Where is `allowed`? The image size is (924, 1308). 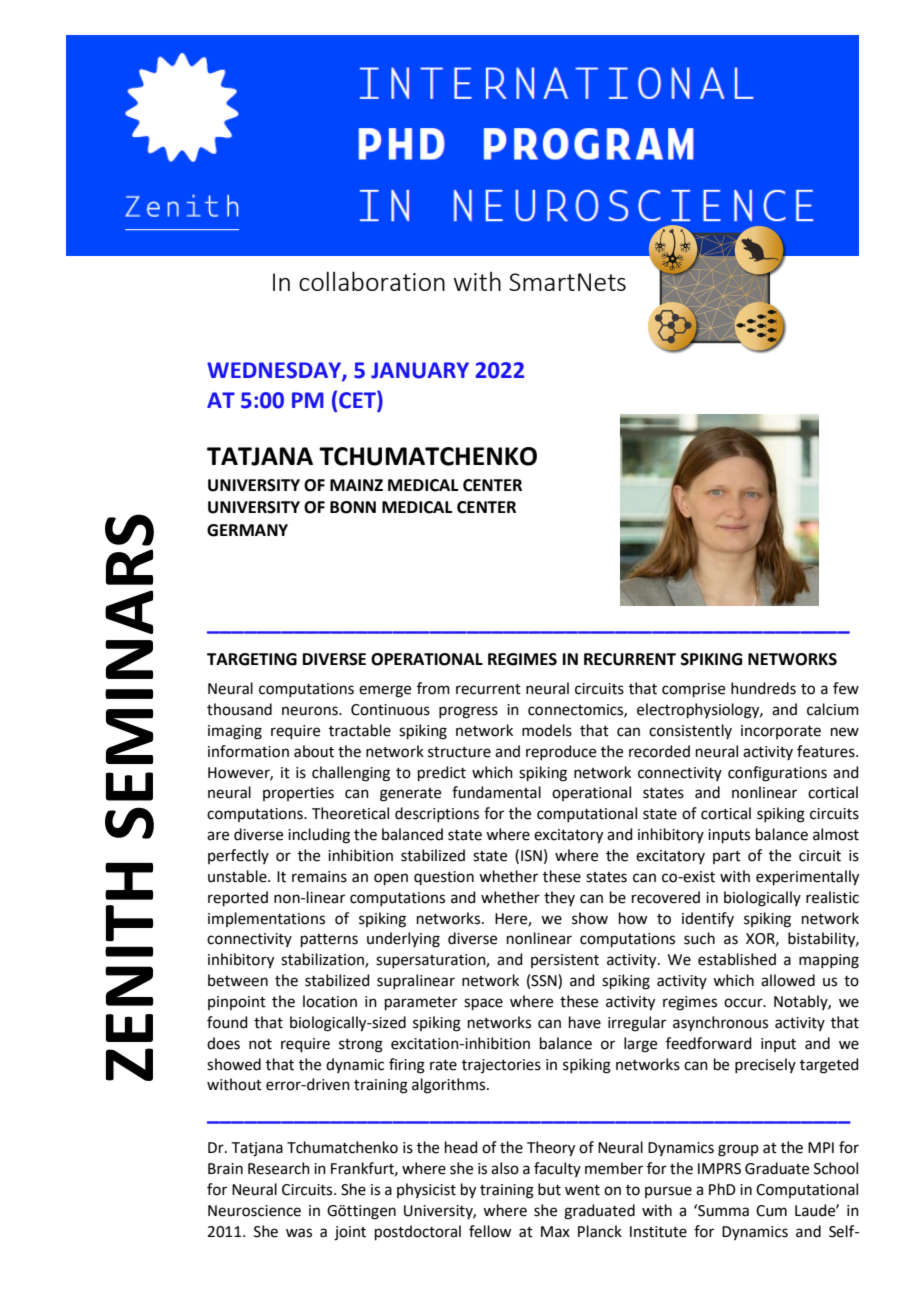
allowed is located at coordinates (788, 980).
